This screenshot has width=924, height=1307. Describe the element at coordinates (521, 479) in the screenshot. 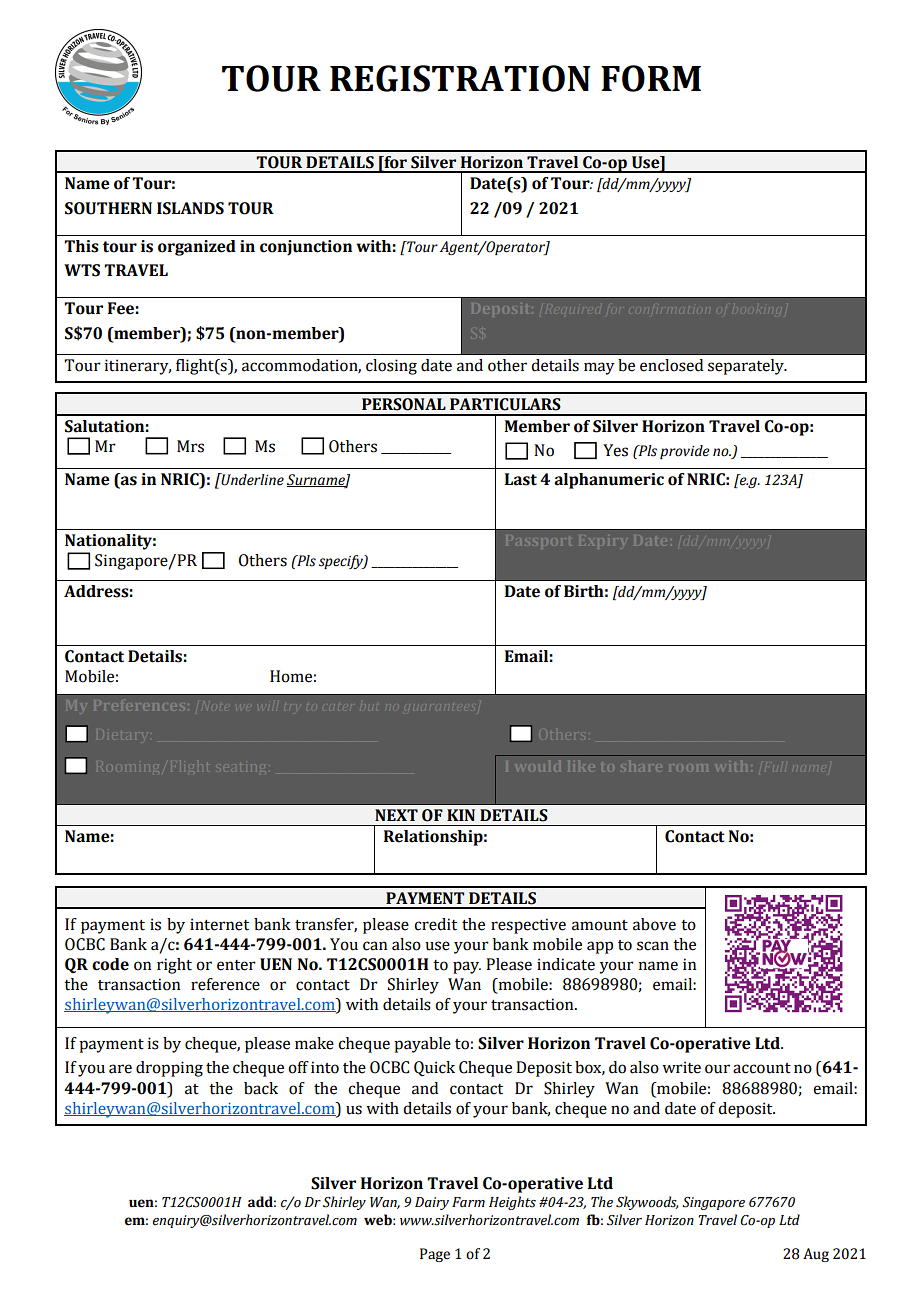

I see `Last` at that location.
